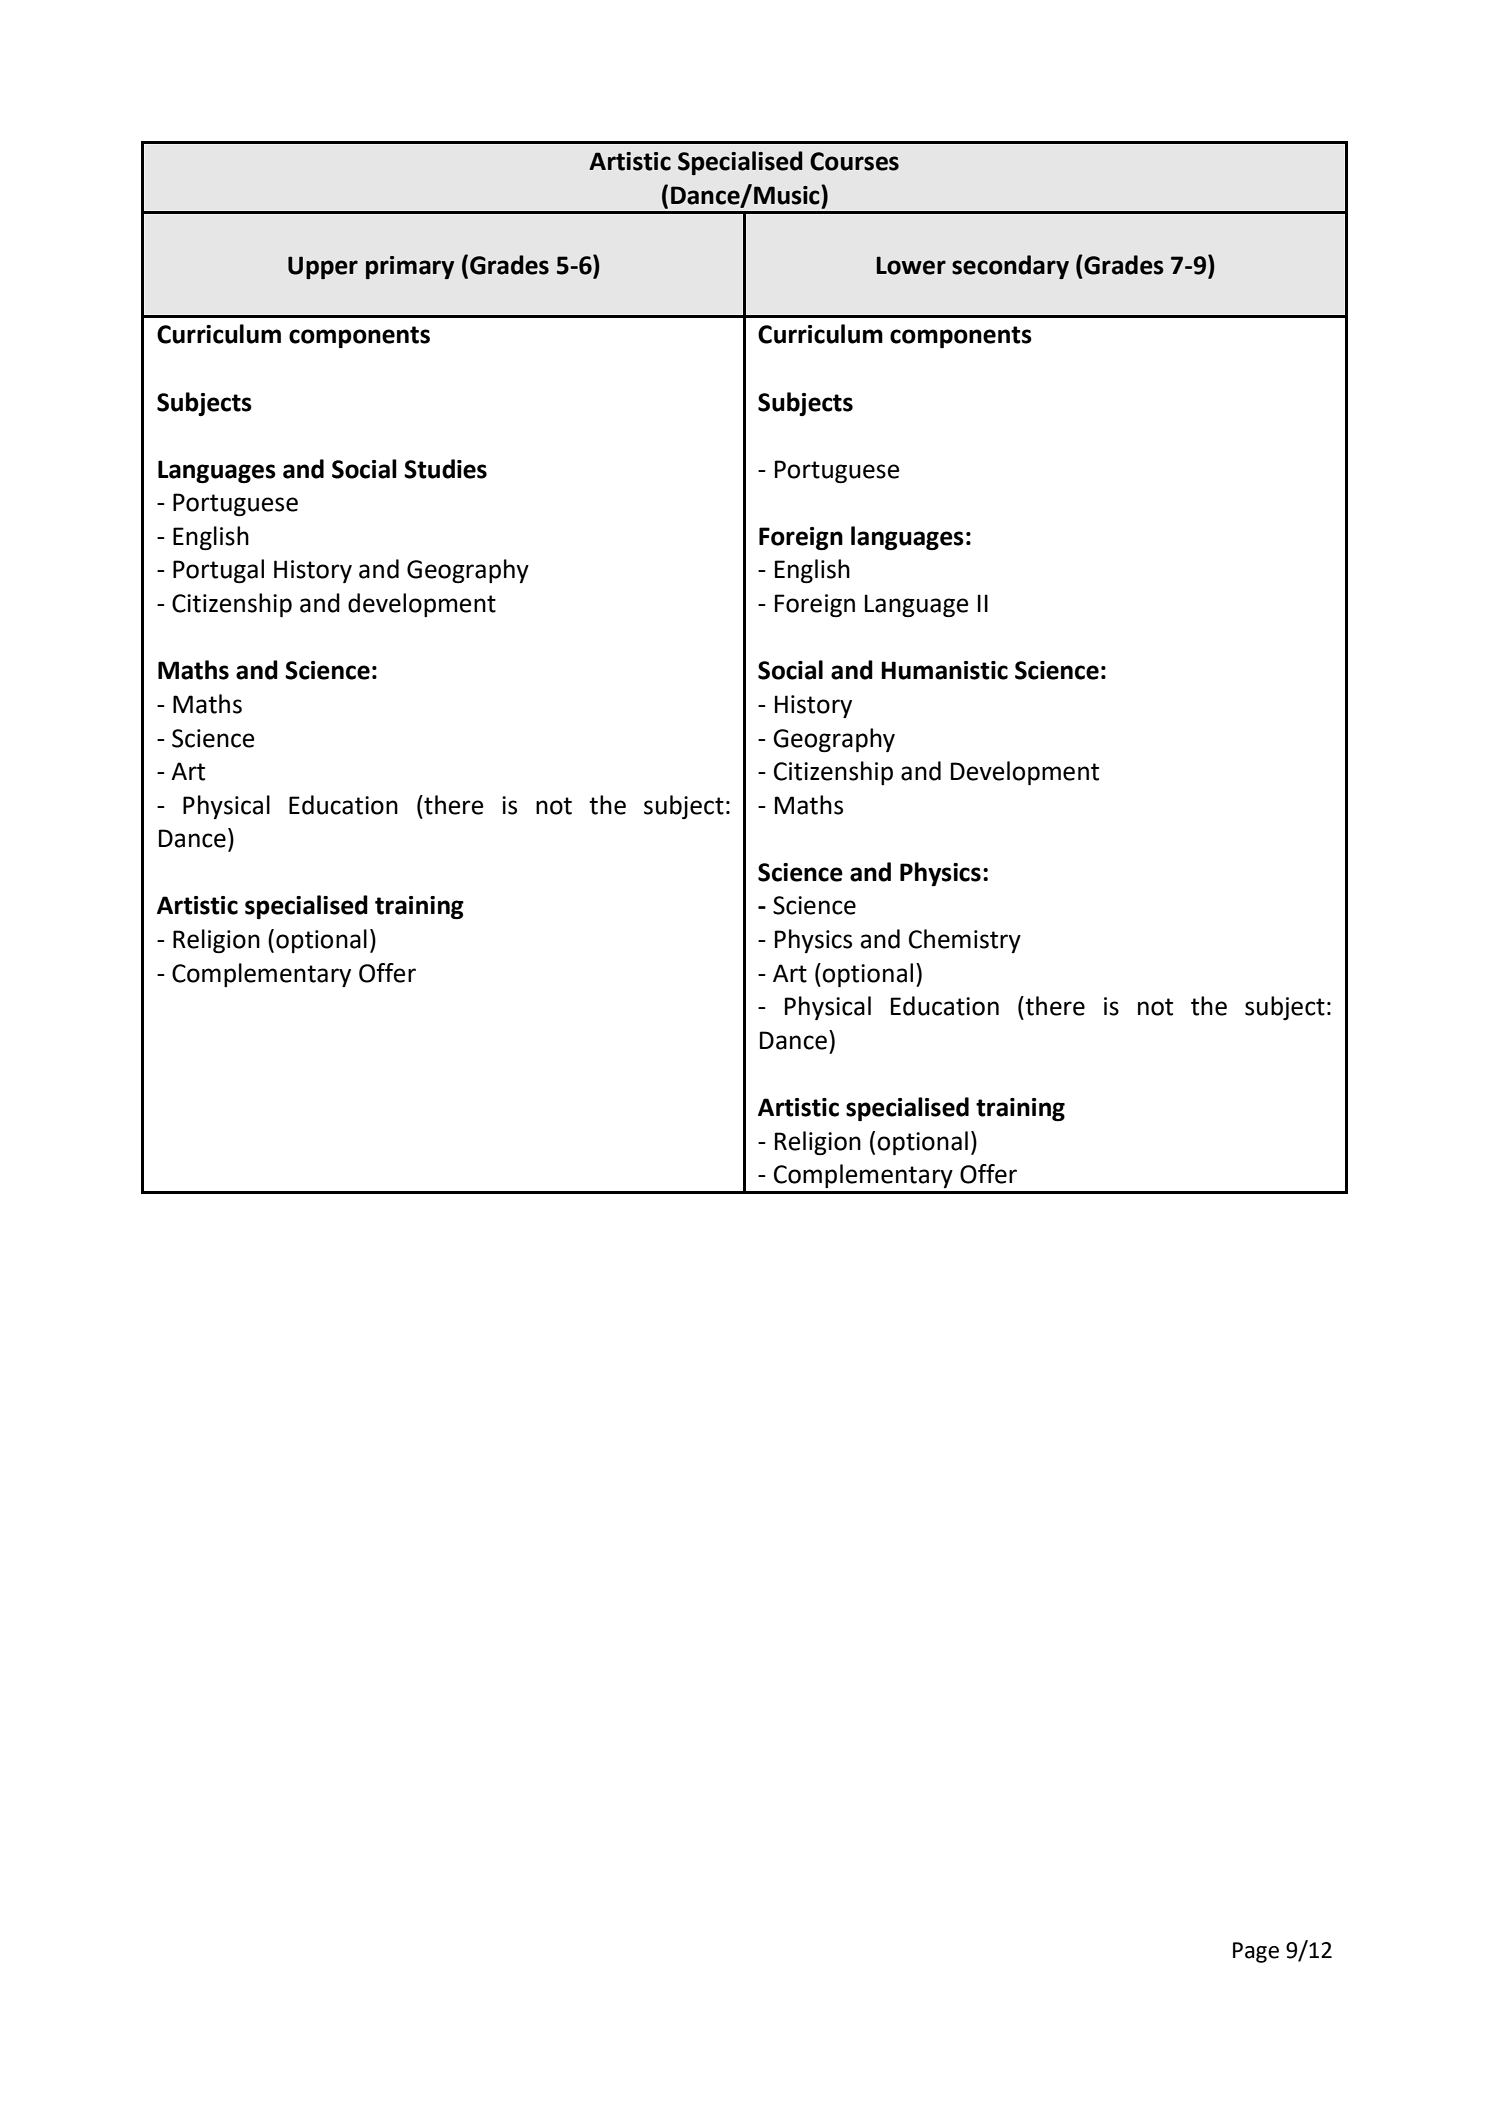 Image resolution: width=1489 pixels, height=2106 pixels. I want to click on Chemistry, so click(965, 941).
